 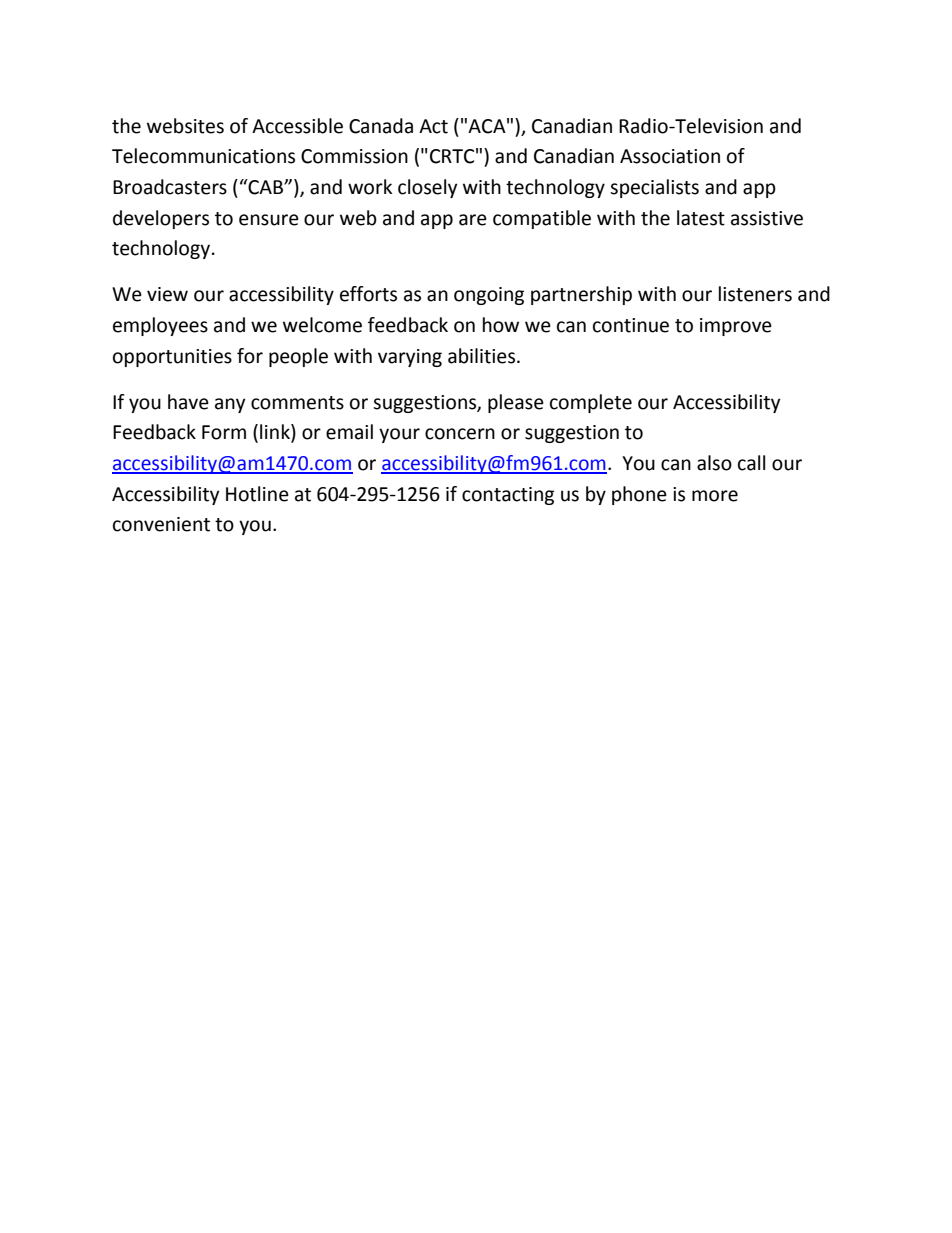 I want to click on ensure, so click(x=269, y=220).
